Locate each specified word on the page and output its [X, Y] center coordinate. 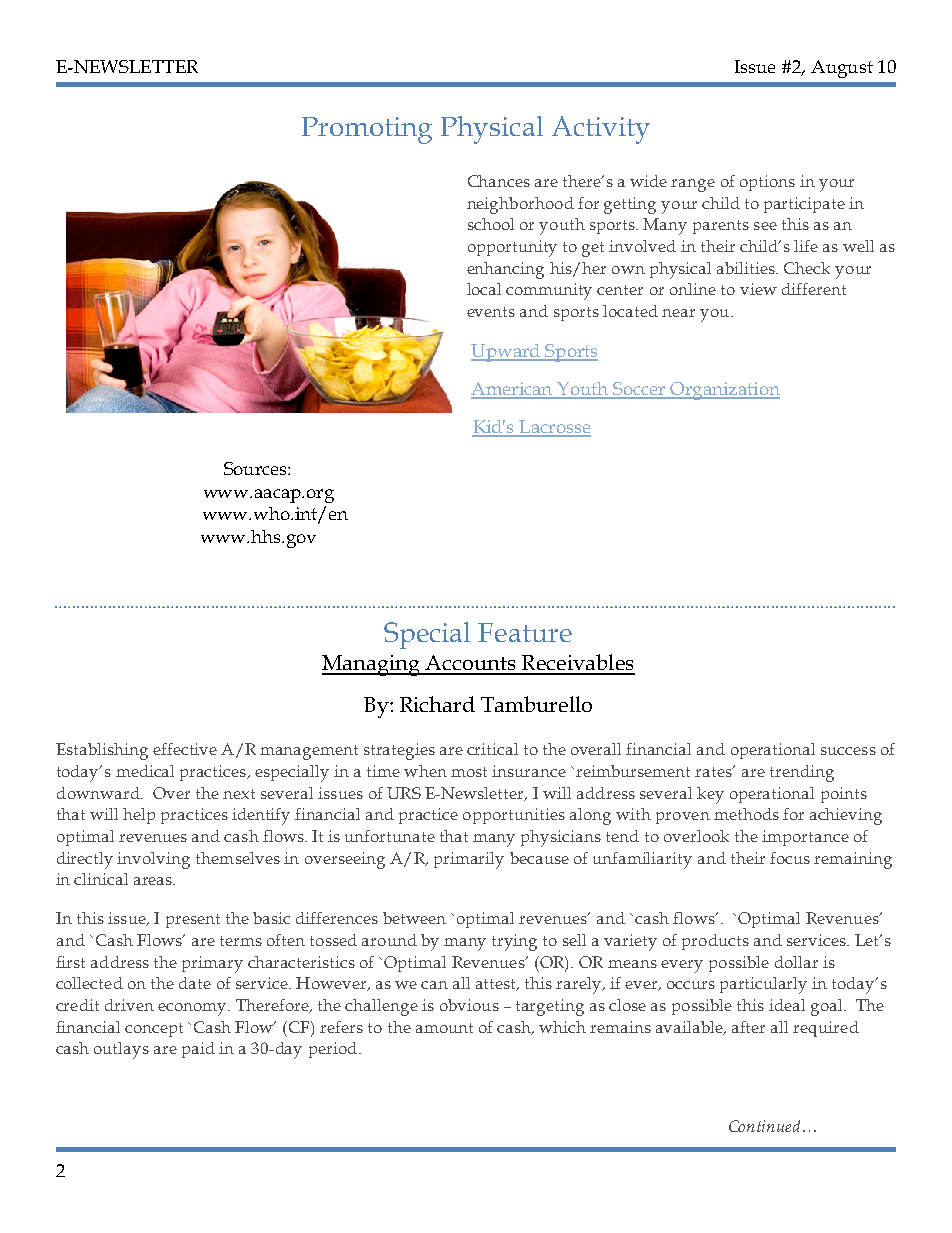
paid [198, 1050]
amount [444, 1028]
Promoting [367, 130]
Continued [766, 1126]
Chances [499, 181]
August [842, 69]
